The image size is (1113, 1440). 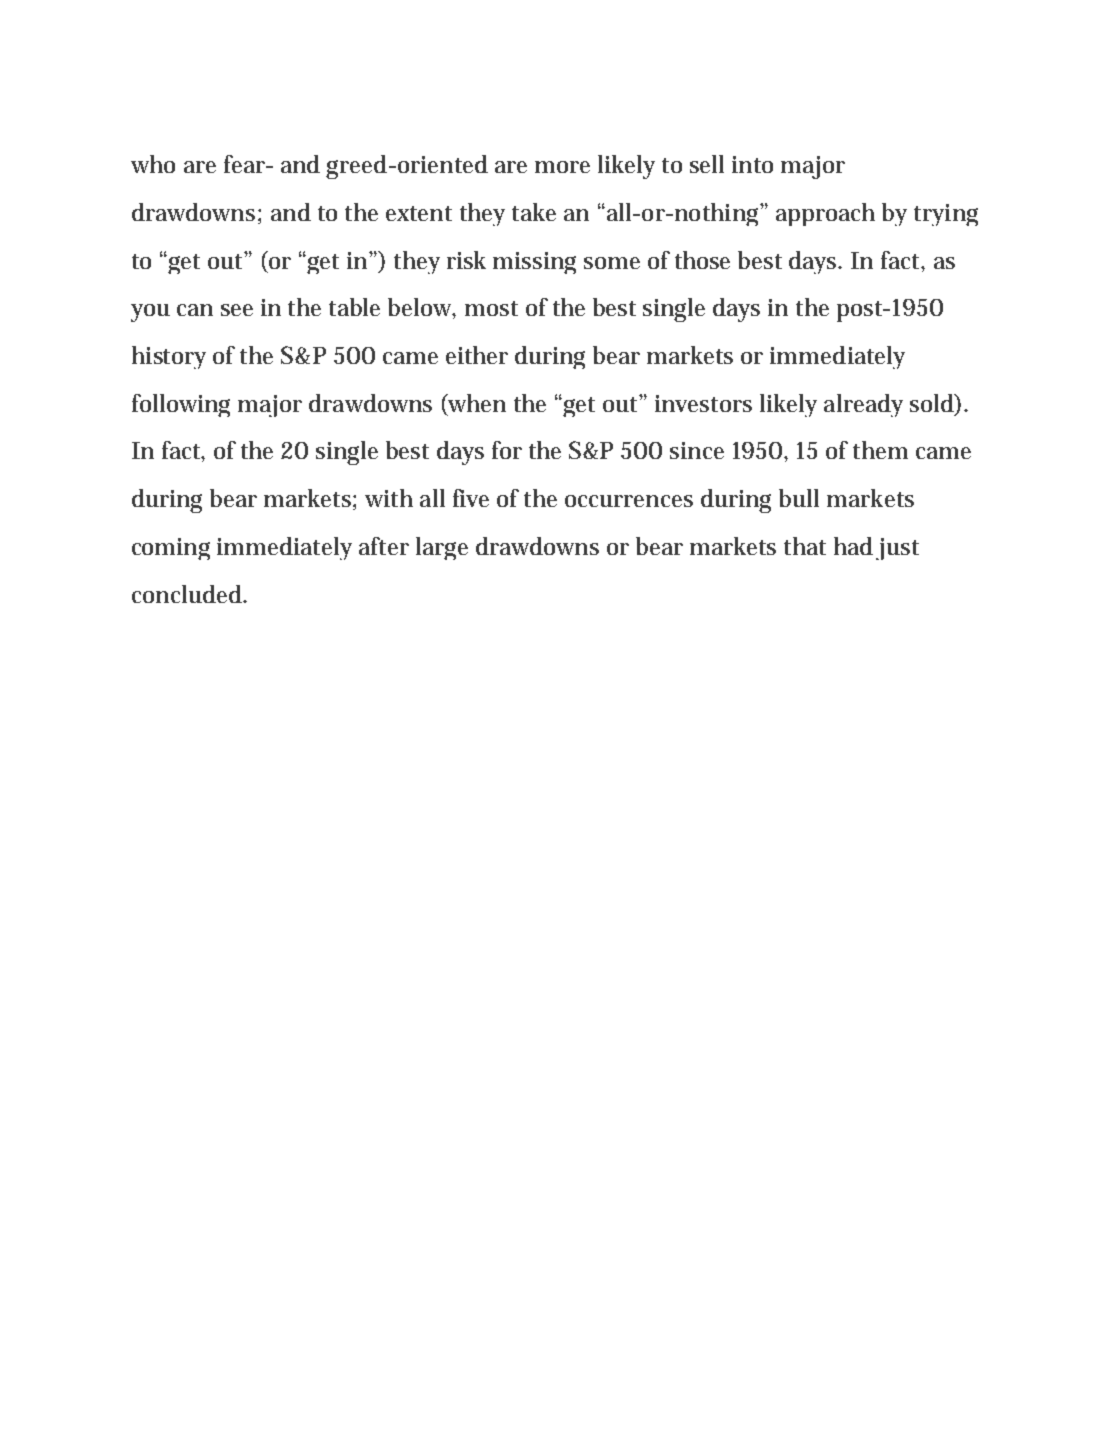 I want to click on when, so click(x=476, y=404).
